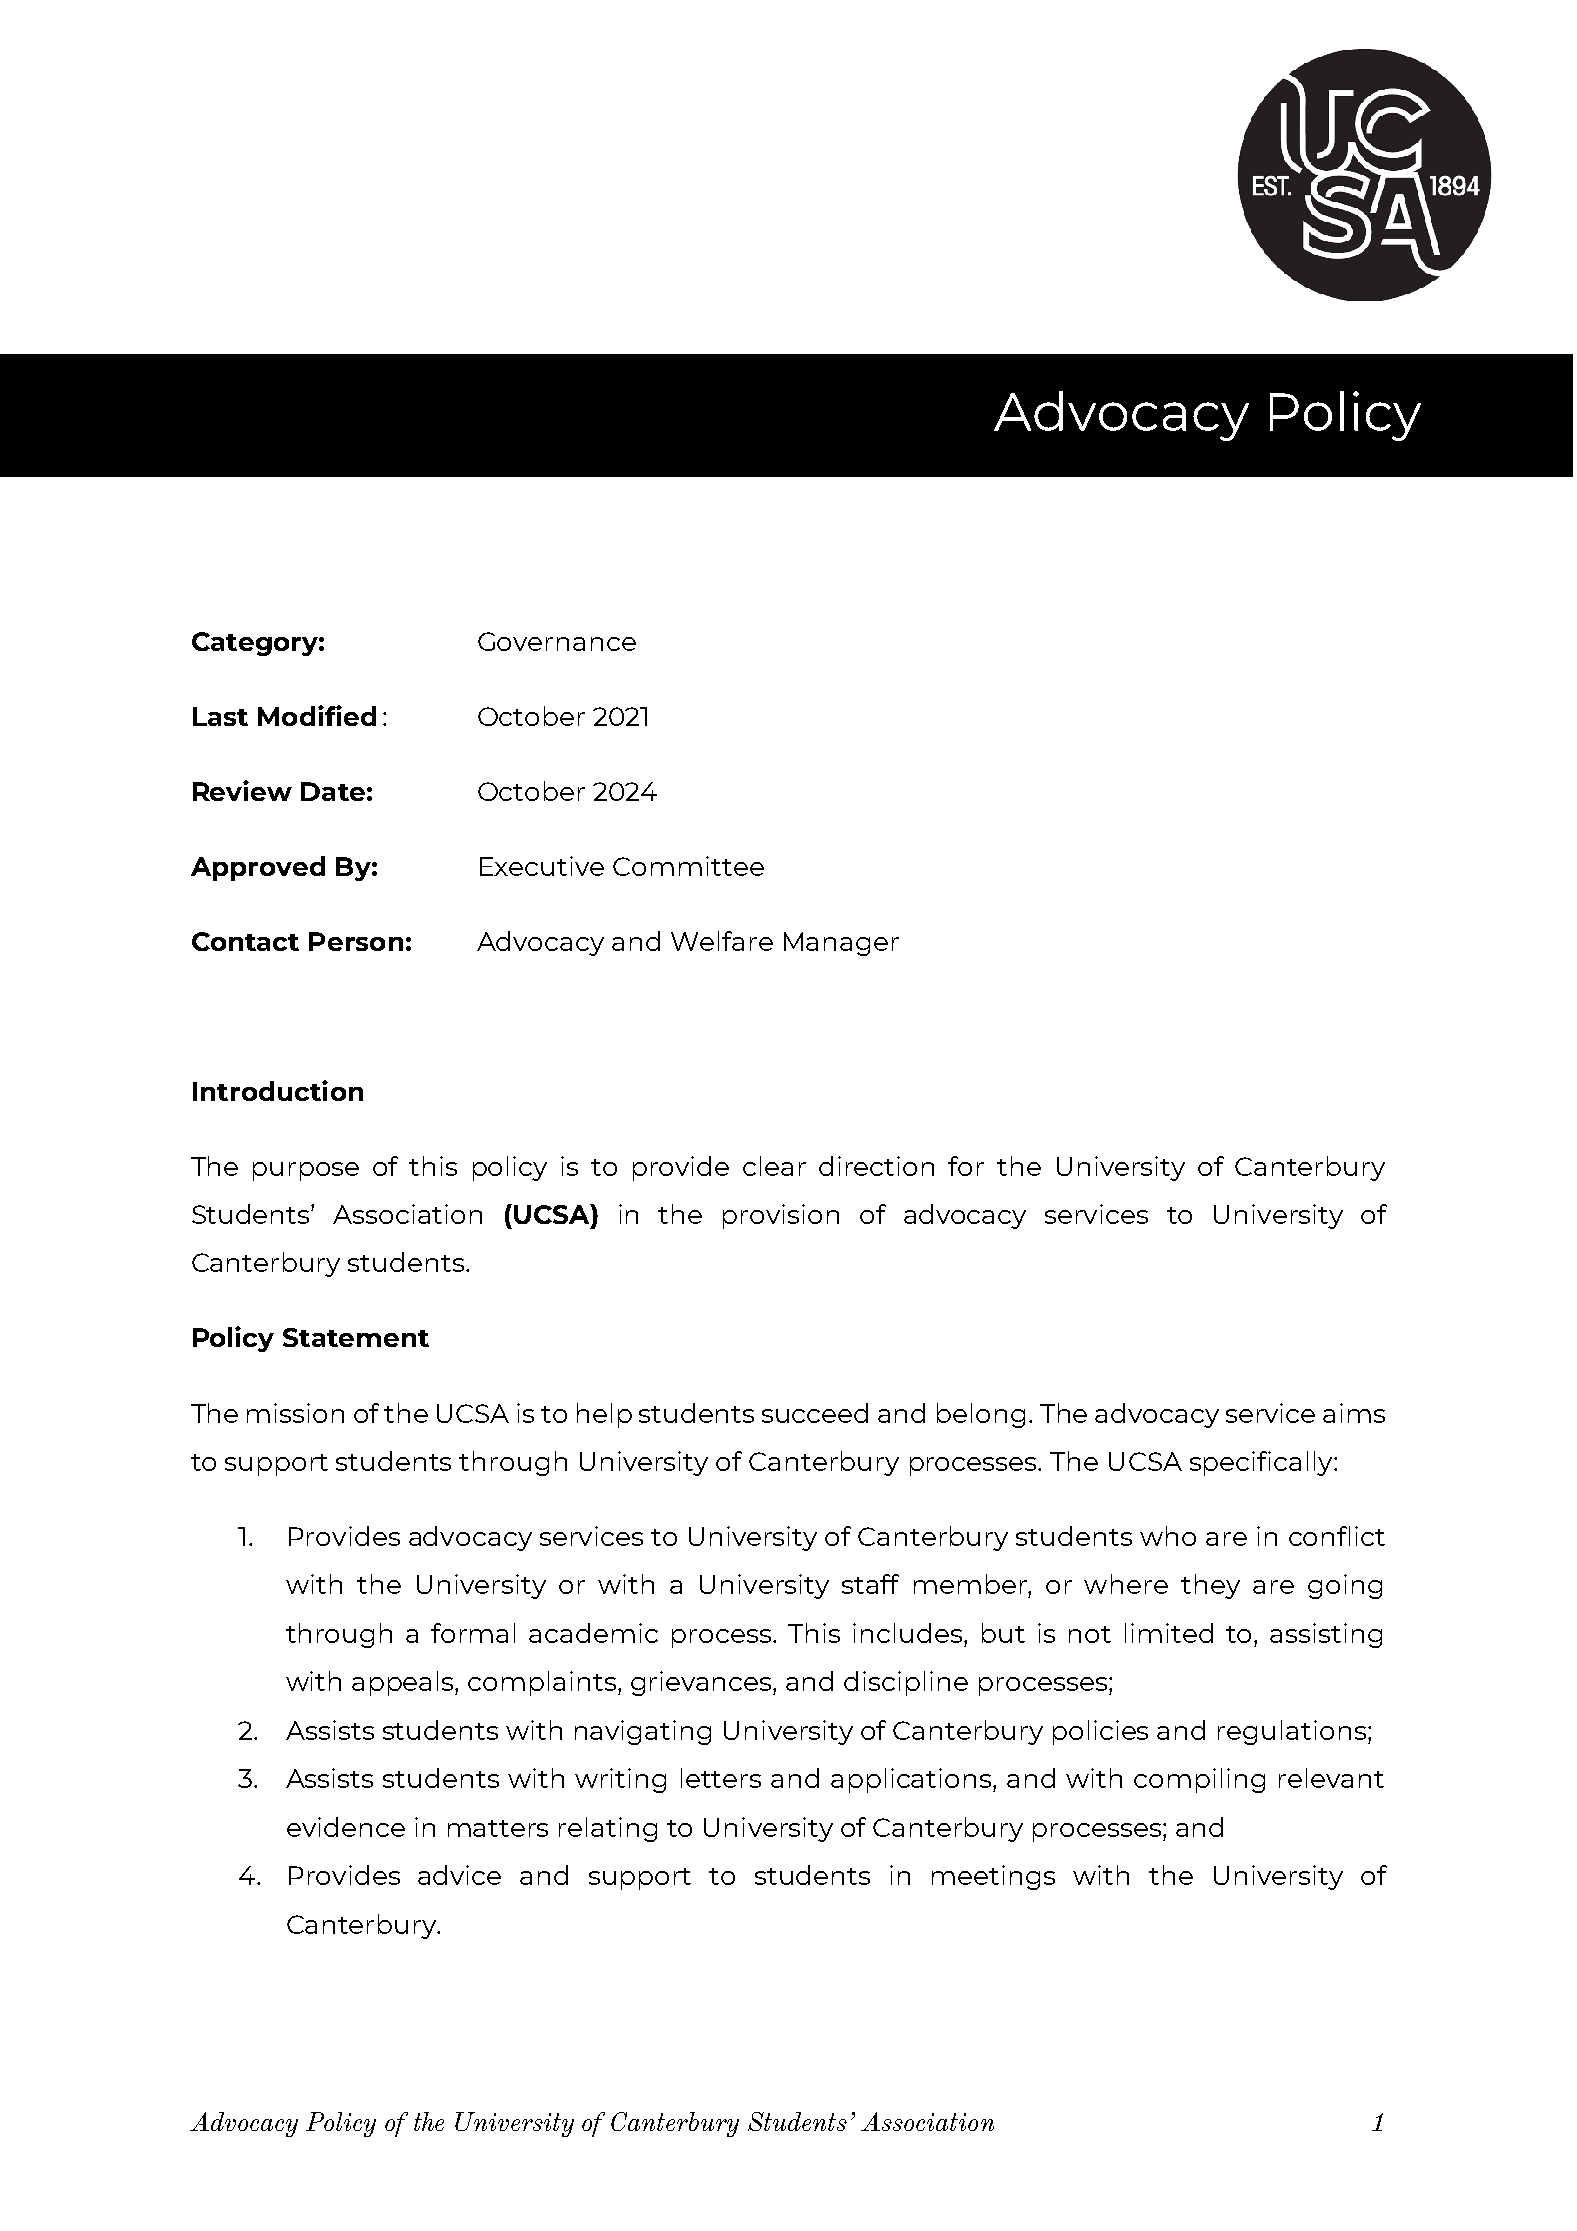 This screenshot has height=2231, width=1577. Describe the element at coordinates (295, 1413) in the screenshot. I see `mission` at that location.
